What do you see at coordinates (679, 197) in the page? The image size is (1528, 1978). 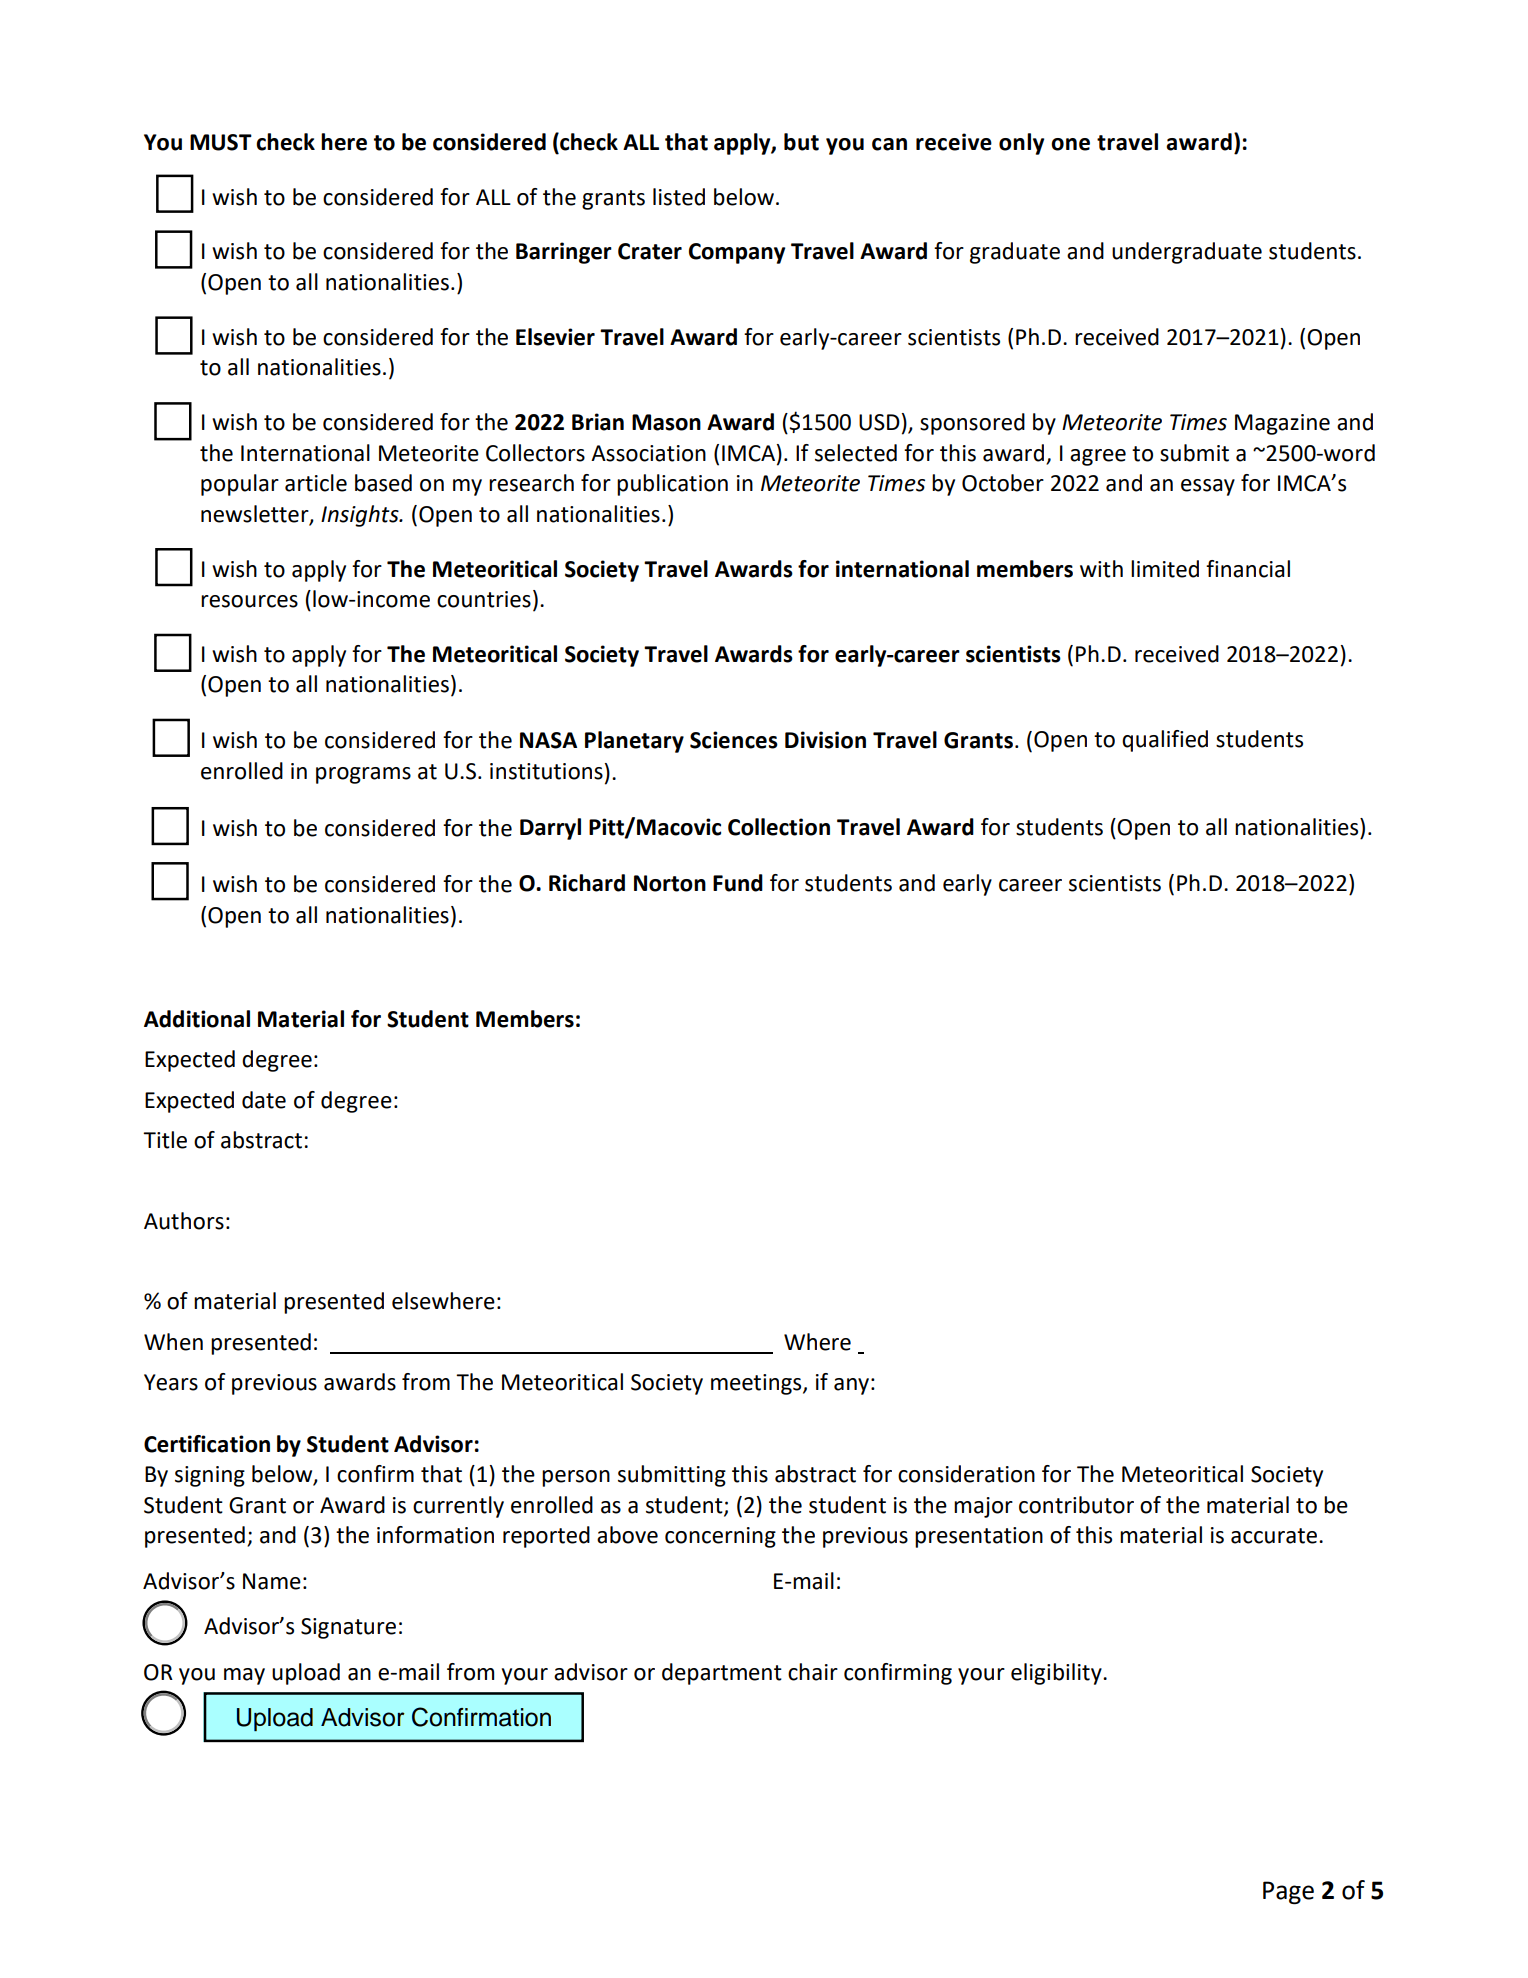 I see `listed` at bounding box center [679, 197].
